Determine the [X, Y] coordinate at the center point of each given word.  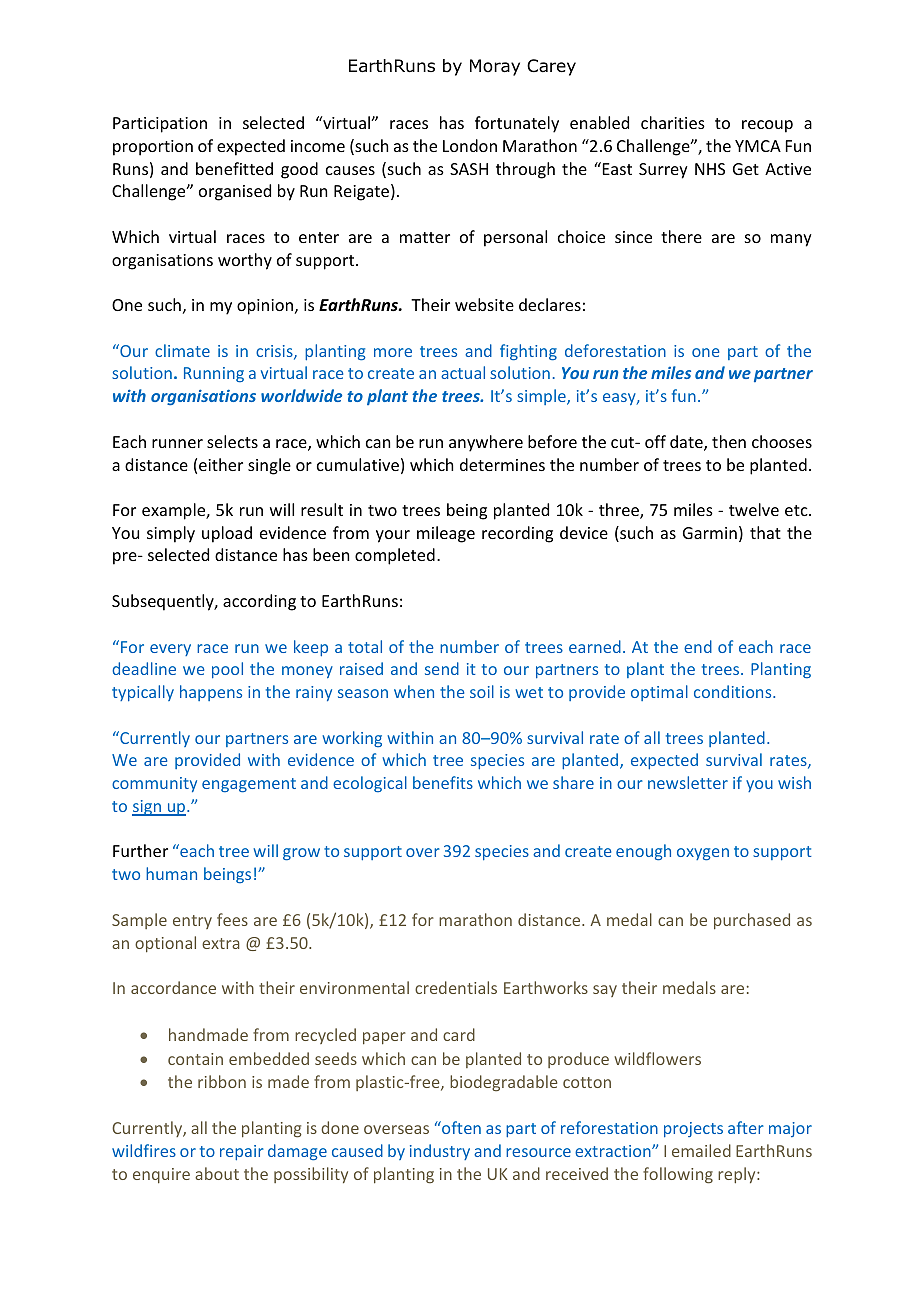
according [259, 602]
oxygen [703, 854]
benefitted [234, 168]
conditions [734, 691]
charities [673, 122]
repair [242, 1152]
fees [232, 919]
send [442, 668]
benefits [443, 782]
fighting [528, 352]
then [729, 441]
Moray [495, 67]
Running [214, 374]
